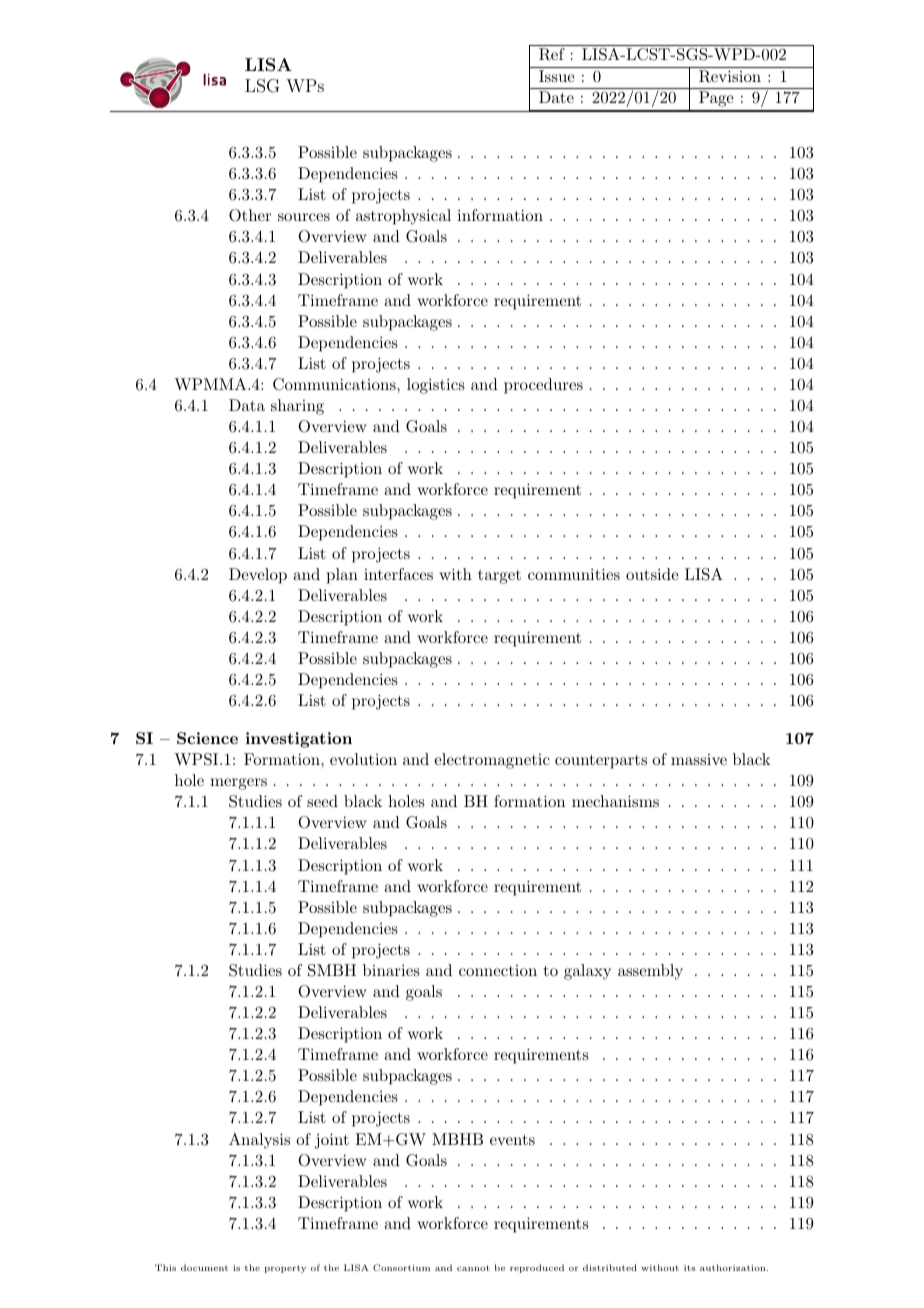 The image size is (924, 1308). I want to click on cannot, so click(473, 1268).
